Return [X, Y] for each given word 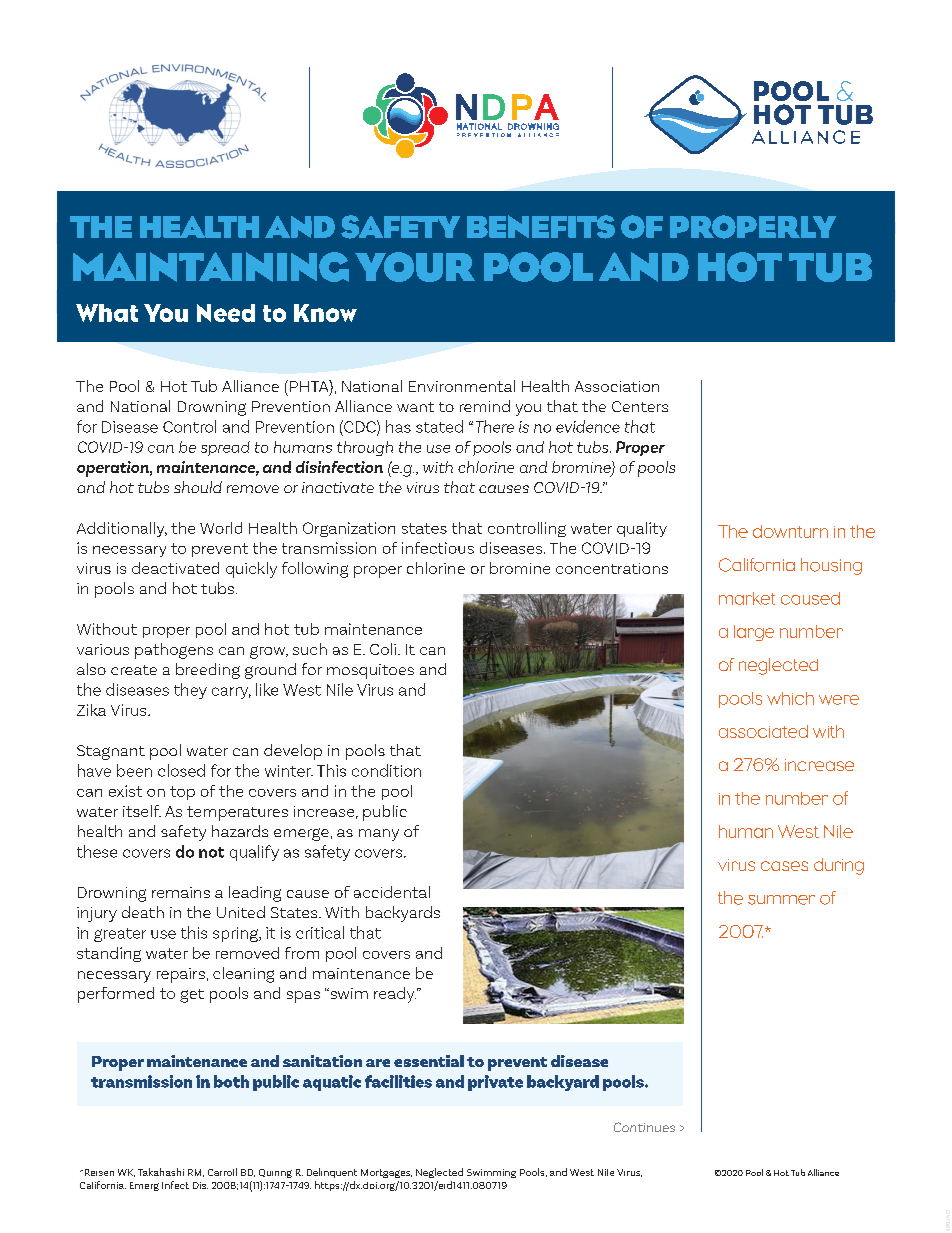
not [211, 852]
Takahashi [161, 1172]
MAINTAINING [211, 267]
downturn [790, 531]
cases [784, 866]
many [379, 835]
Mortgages [386, 1173]
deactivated [175, 568]
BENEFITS [541, 227]
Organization [349, 529]
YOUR [415, 267]
